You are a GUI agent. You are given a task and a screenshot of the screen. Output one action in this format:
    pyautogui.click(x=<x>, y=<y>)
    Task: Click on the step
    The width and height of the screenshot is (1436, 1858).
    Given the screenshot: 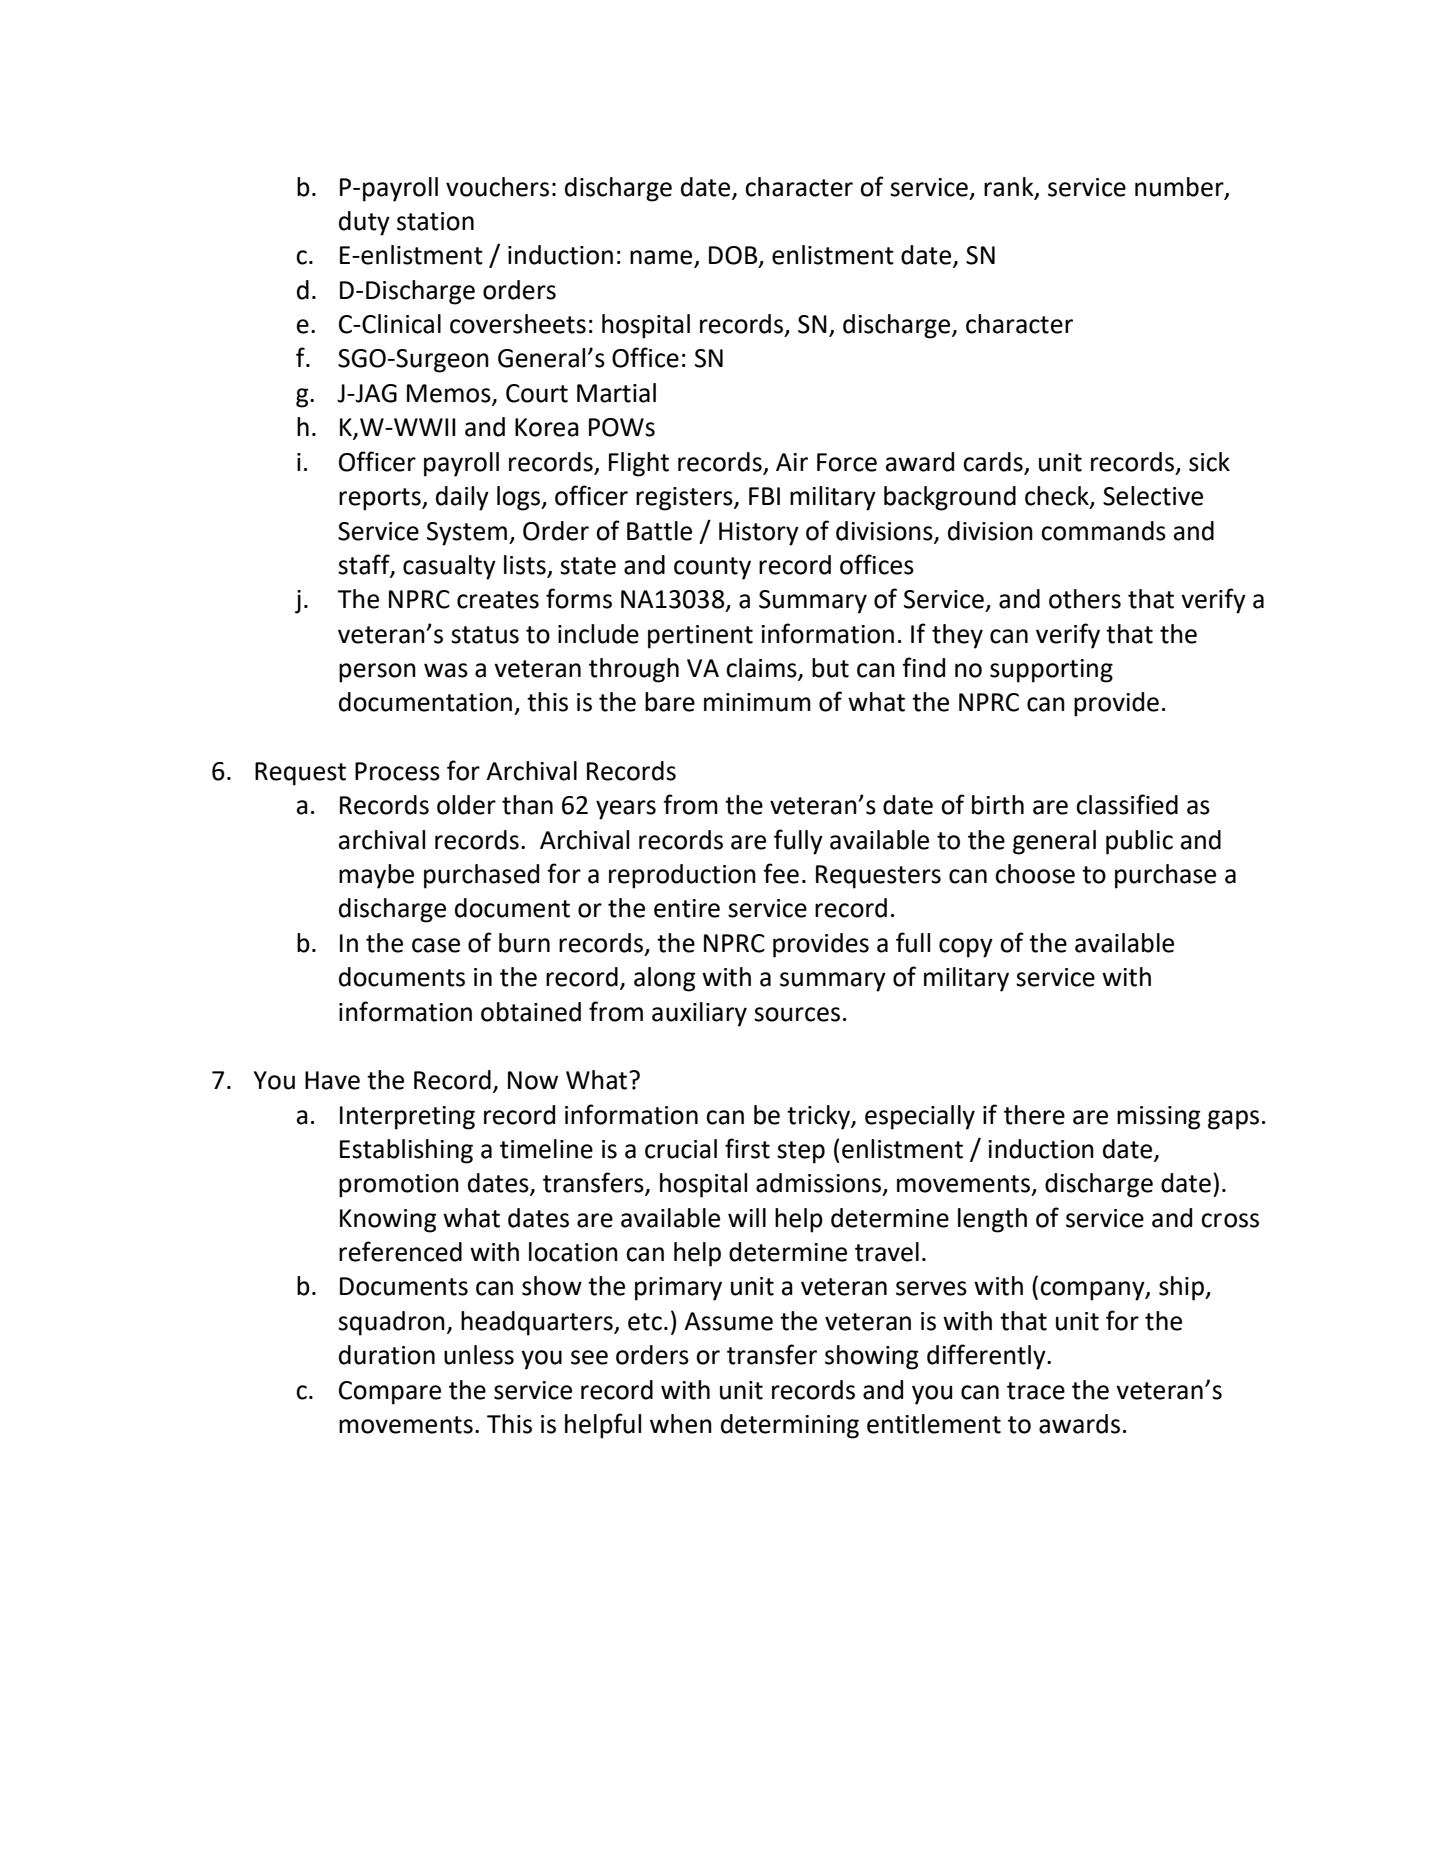 What is the action you would take?
    pyautogui.click(x=801, y=1152)
